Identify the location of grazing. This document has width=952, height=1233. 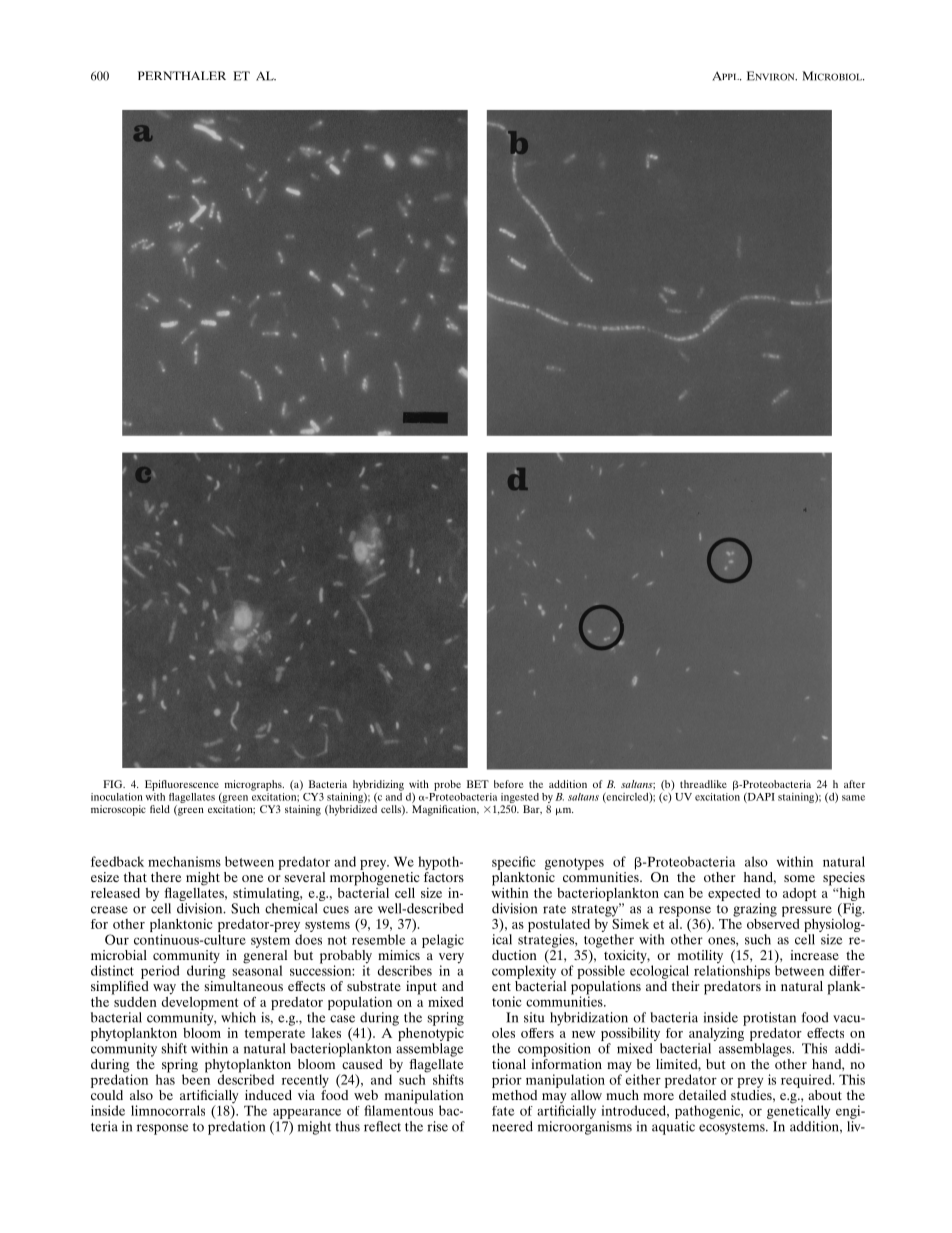
(755, 910).
